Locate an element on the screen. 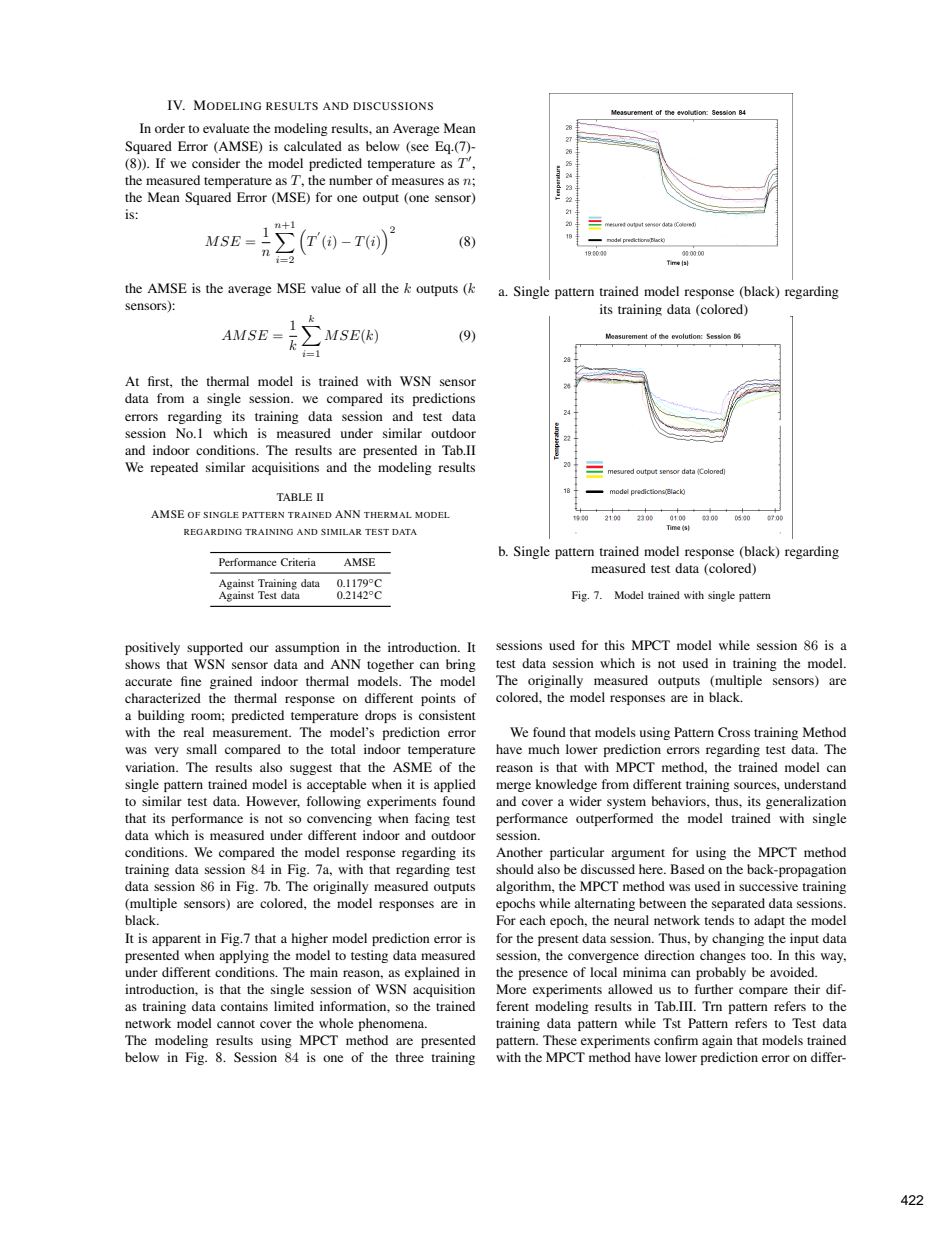 The image size is (952, 1233). More is located at coordinates (511, 989).
